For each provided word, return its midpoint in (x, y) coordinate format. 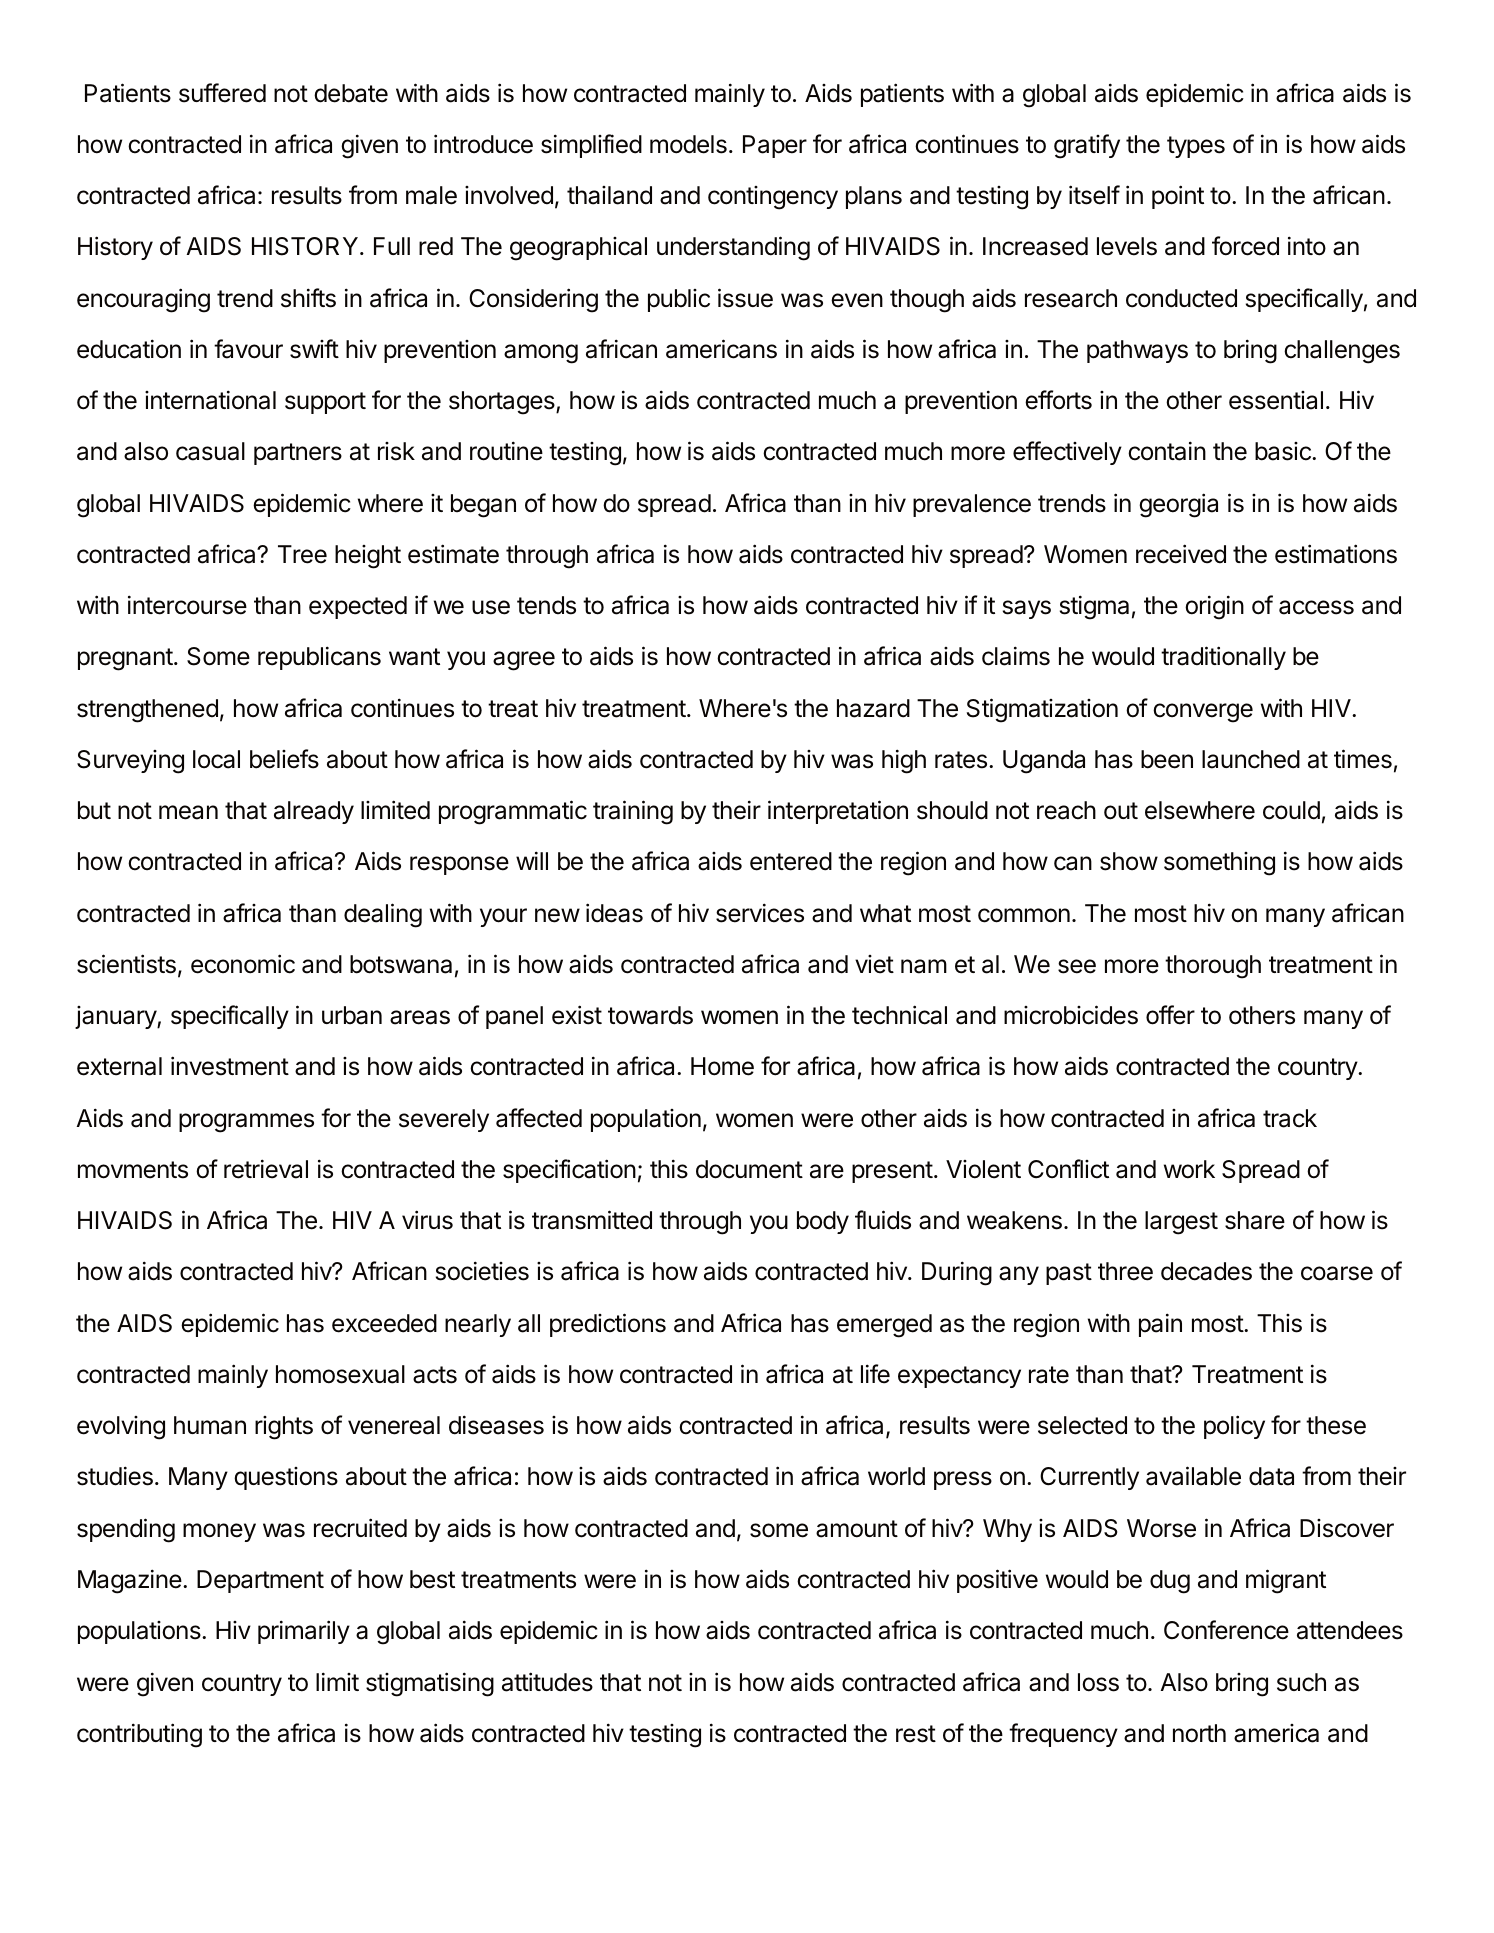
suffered (222, 93)
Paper (775, 146)
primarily (304, 1632)
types (1196, 147)
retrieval (266, 1169)
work (1189, 1169)
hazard (873, 708)
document (749, 1169)
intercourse (187, 605)
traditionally (1223, 658)
